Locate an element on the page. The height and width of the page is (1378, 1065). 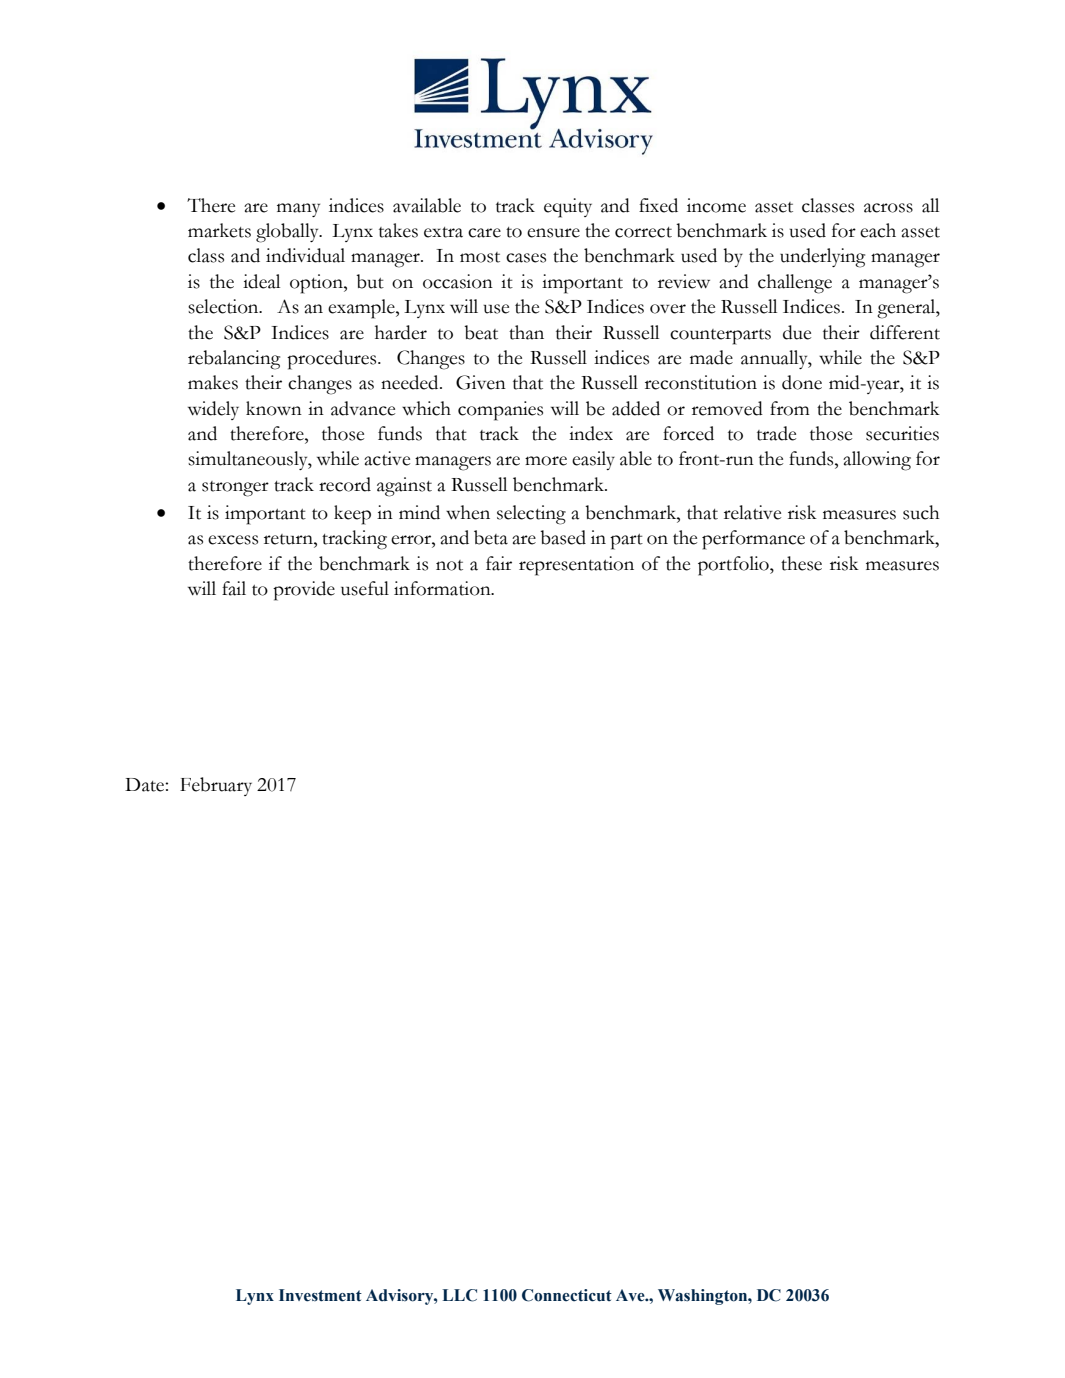
February is located at coordinates (216, 786).
